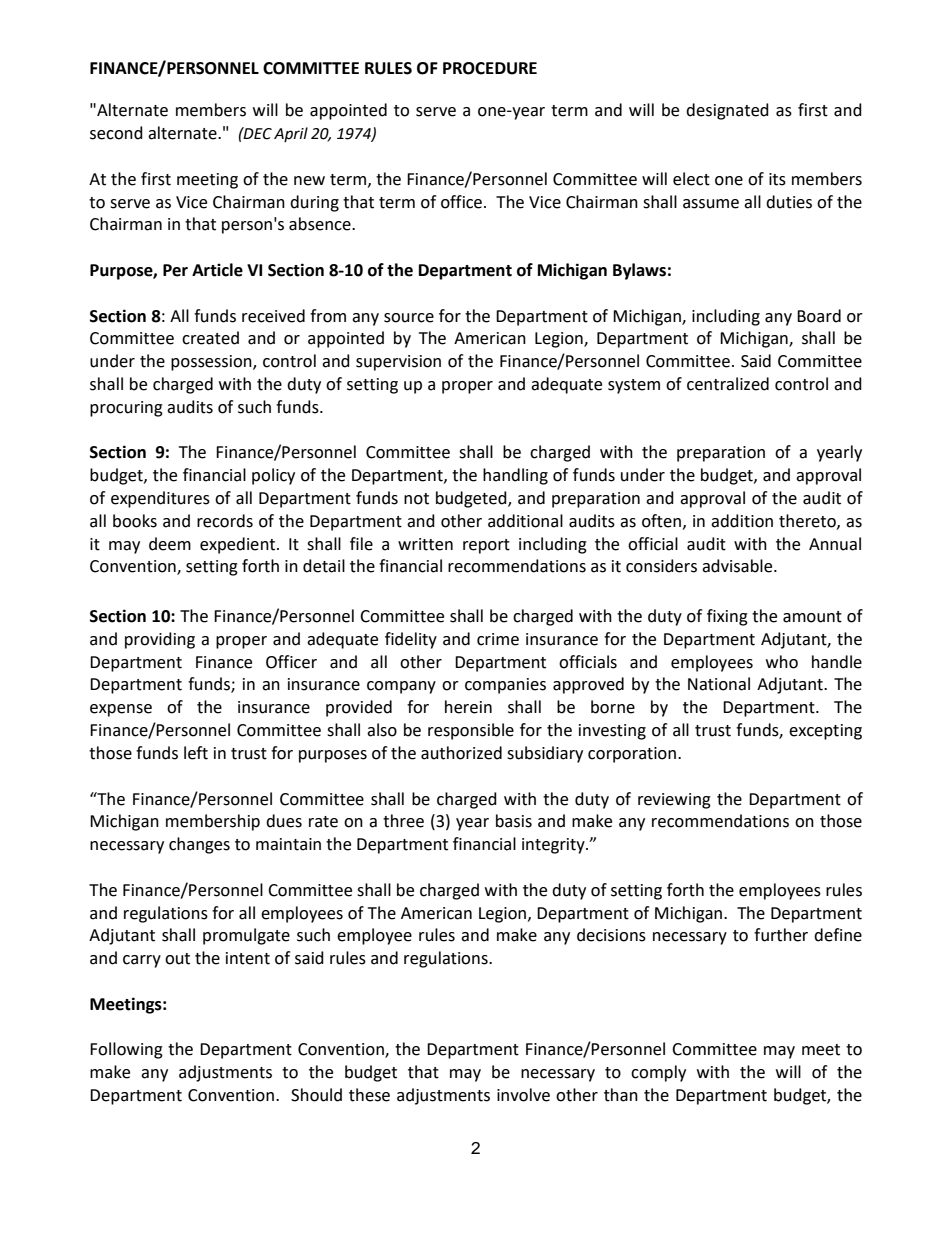 This screenshot has width=952, height=1233. Describe the element at coordinates (825, 732) in the screenshot. I see `excepting` at that location.
